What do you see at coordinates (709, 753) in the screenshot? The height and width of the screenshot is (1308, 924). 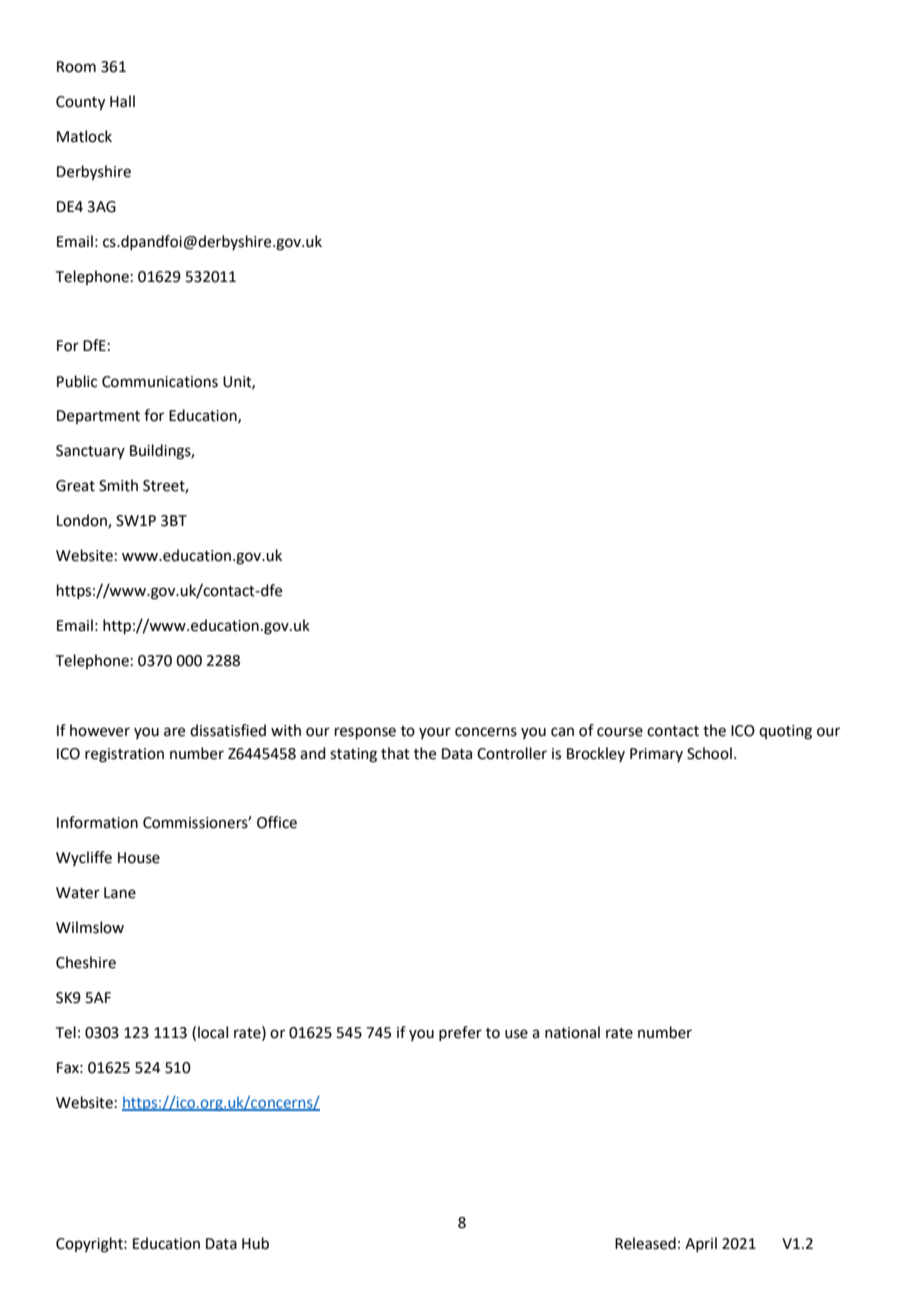 I see `School` at bounding box center [709, 753].
